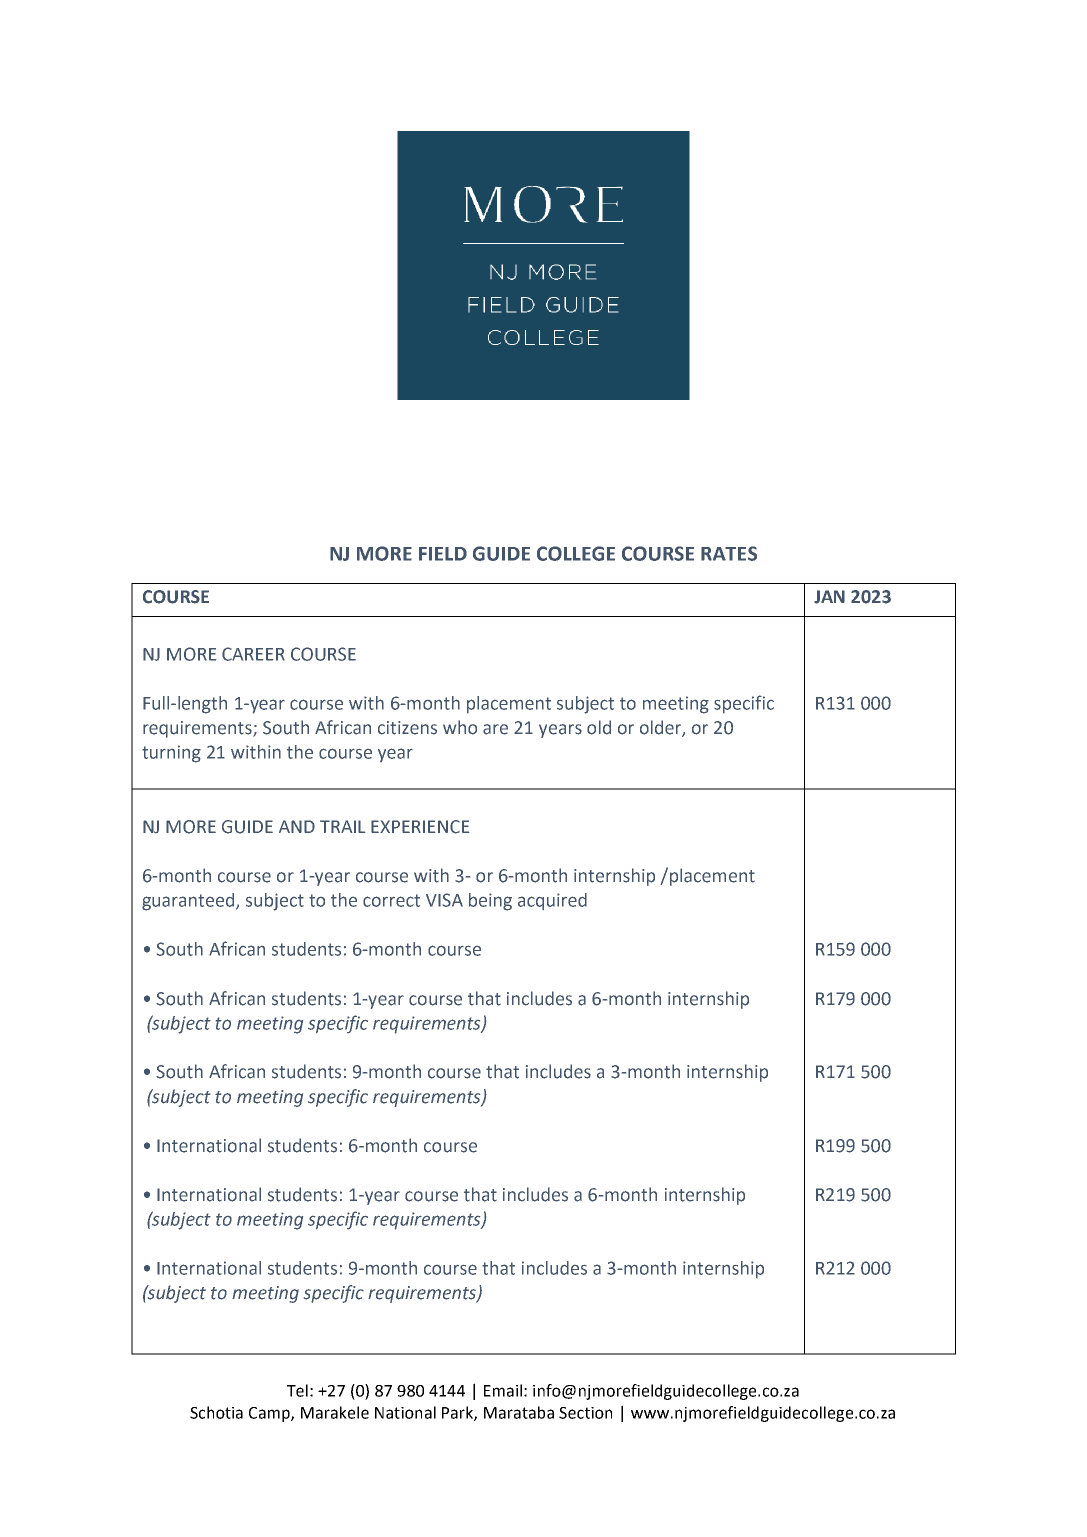  I want to click on citizens, so click(407, 728).
